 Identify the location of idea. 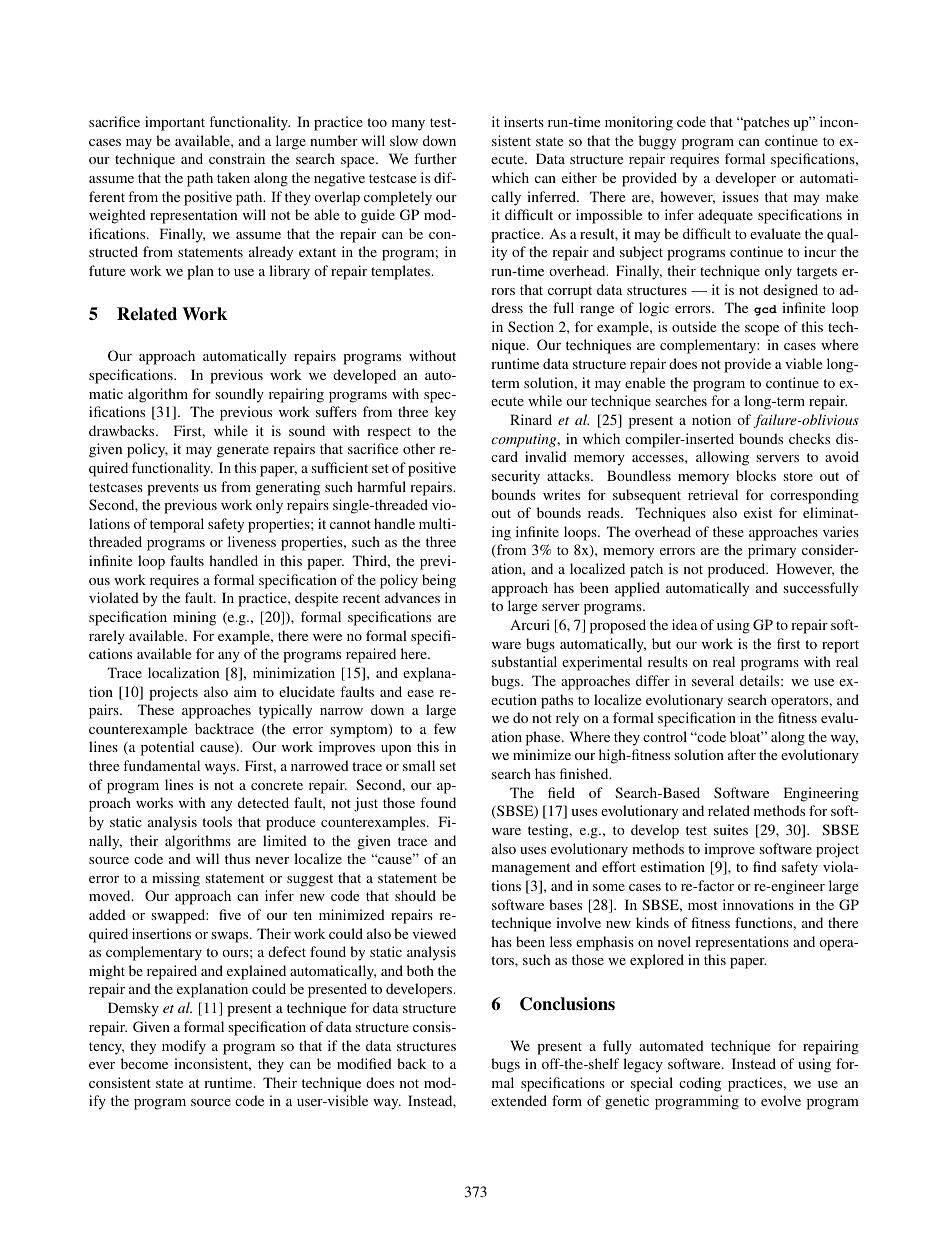
(684, 624).
